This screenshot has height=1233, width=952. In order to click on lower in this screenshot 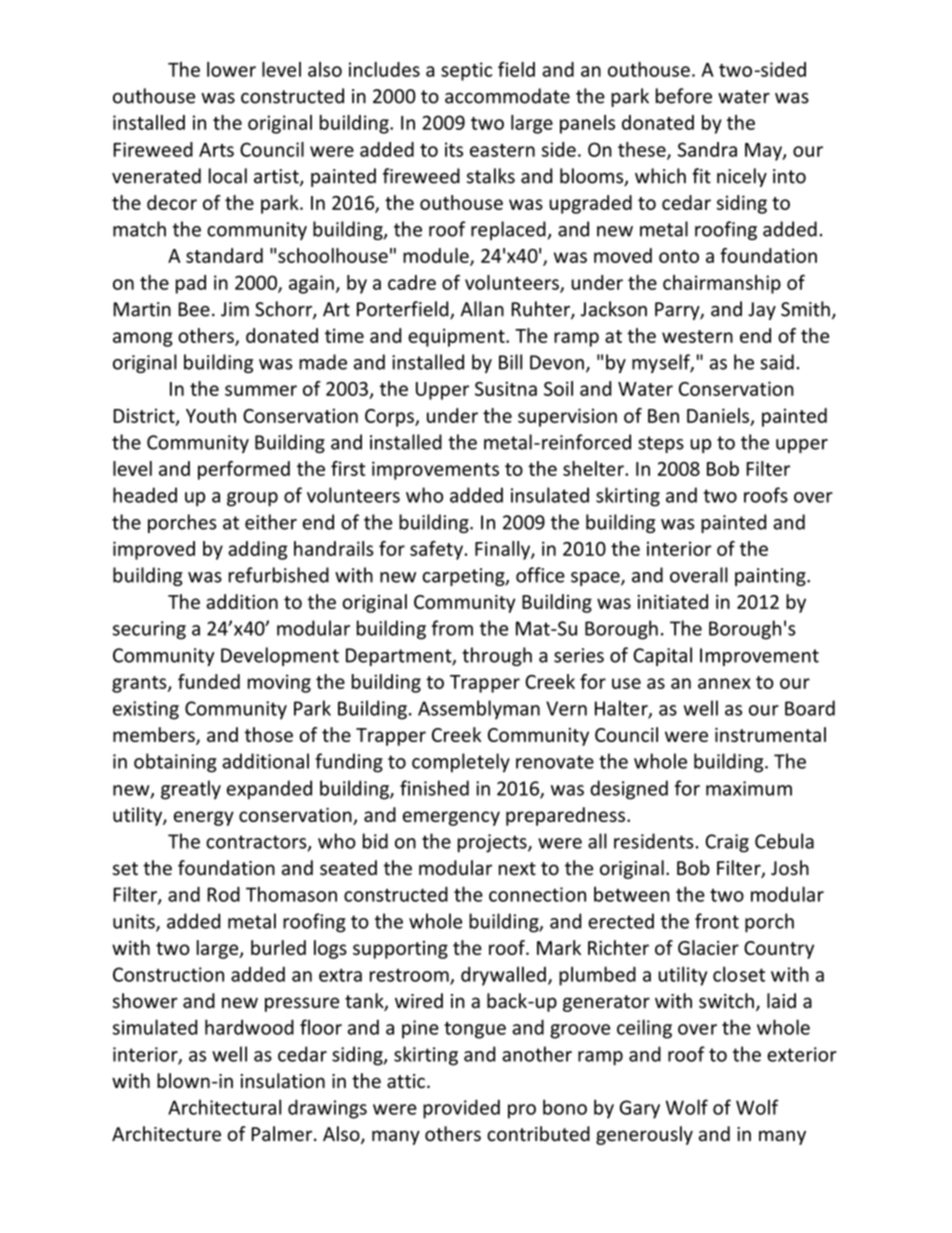, I will do `click(231, 69)`.
